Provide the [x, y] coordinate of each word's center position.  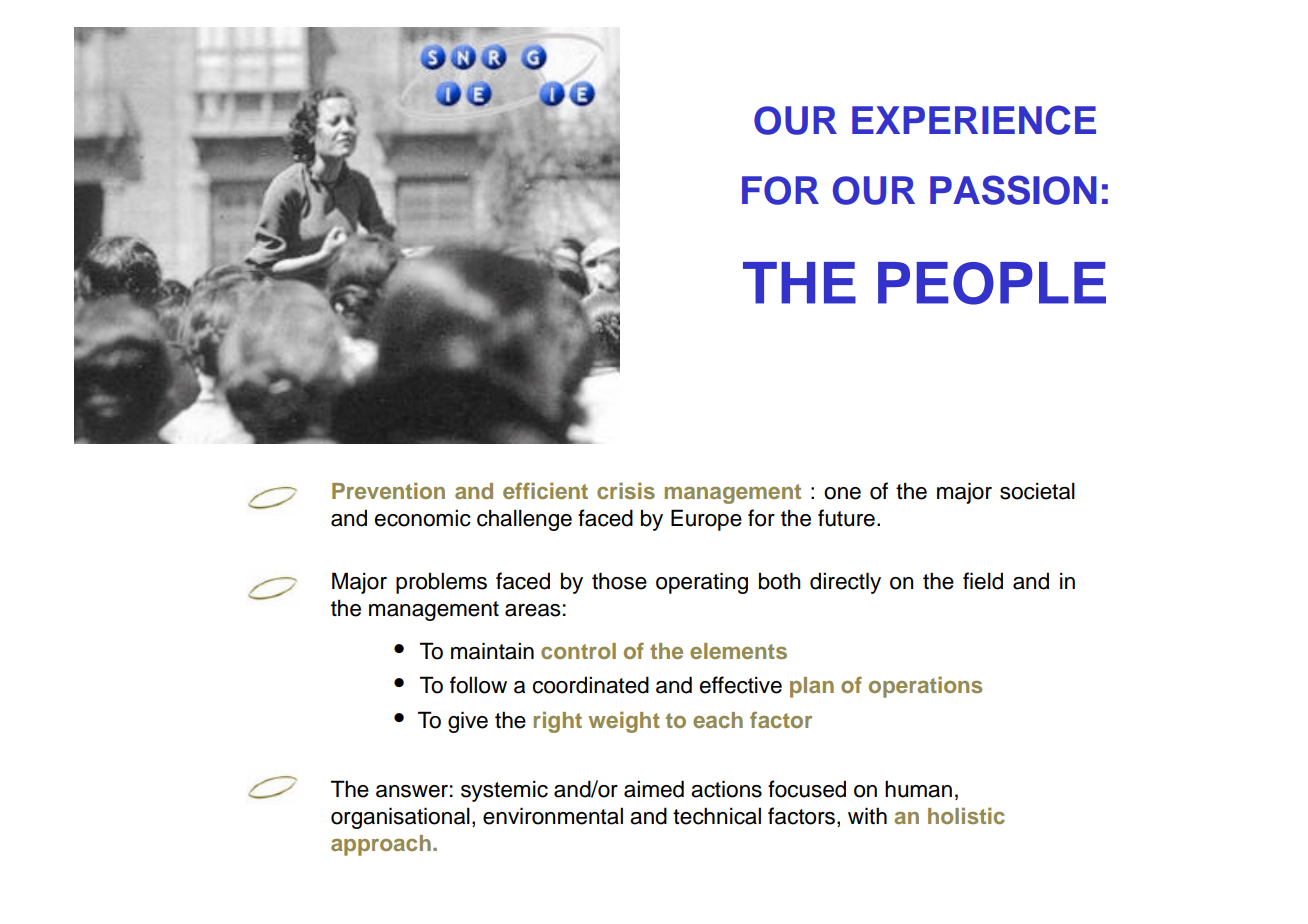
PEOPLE [992, 283]
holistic [966, 815]
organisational [400, 818]
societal [1037, 491]
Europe [706, 520]
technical [717, 816]
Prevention [388, 490]
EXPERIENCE [974, 120]
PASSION [1013, 190]
